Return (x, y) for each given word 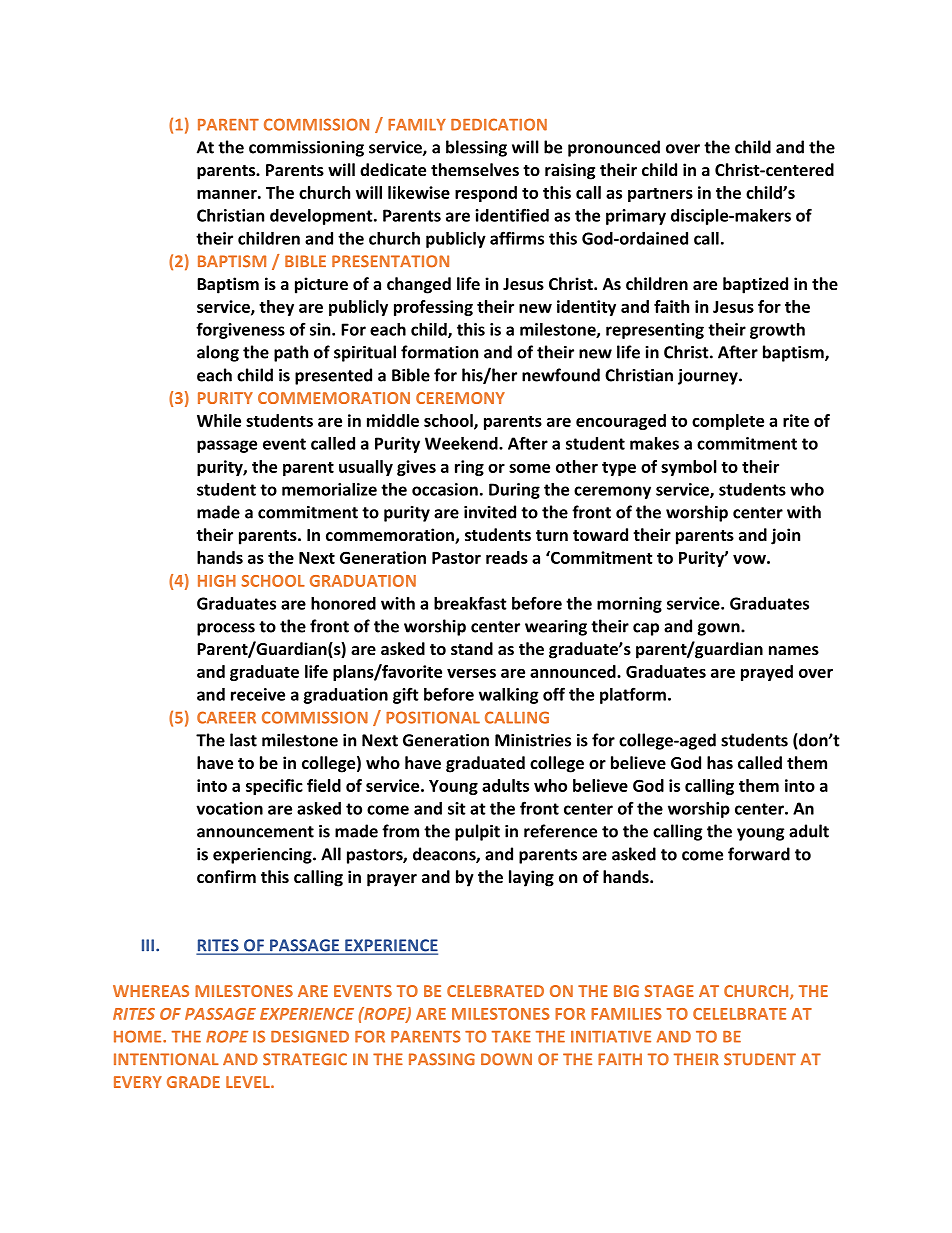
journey (709, 377)
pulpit (477, 832)
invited (490, 512)
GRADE (193, 1082)
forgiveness (240, 330)
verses (471, 673)
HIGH (217, 581)
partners (660, 195)
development (322, 217)
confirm (226, 876)
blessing (476, 148)
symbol (689, 468)
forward (759, 854)
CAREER (226, 717)
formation (439, 352)
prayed (767, 673)
